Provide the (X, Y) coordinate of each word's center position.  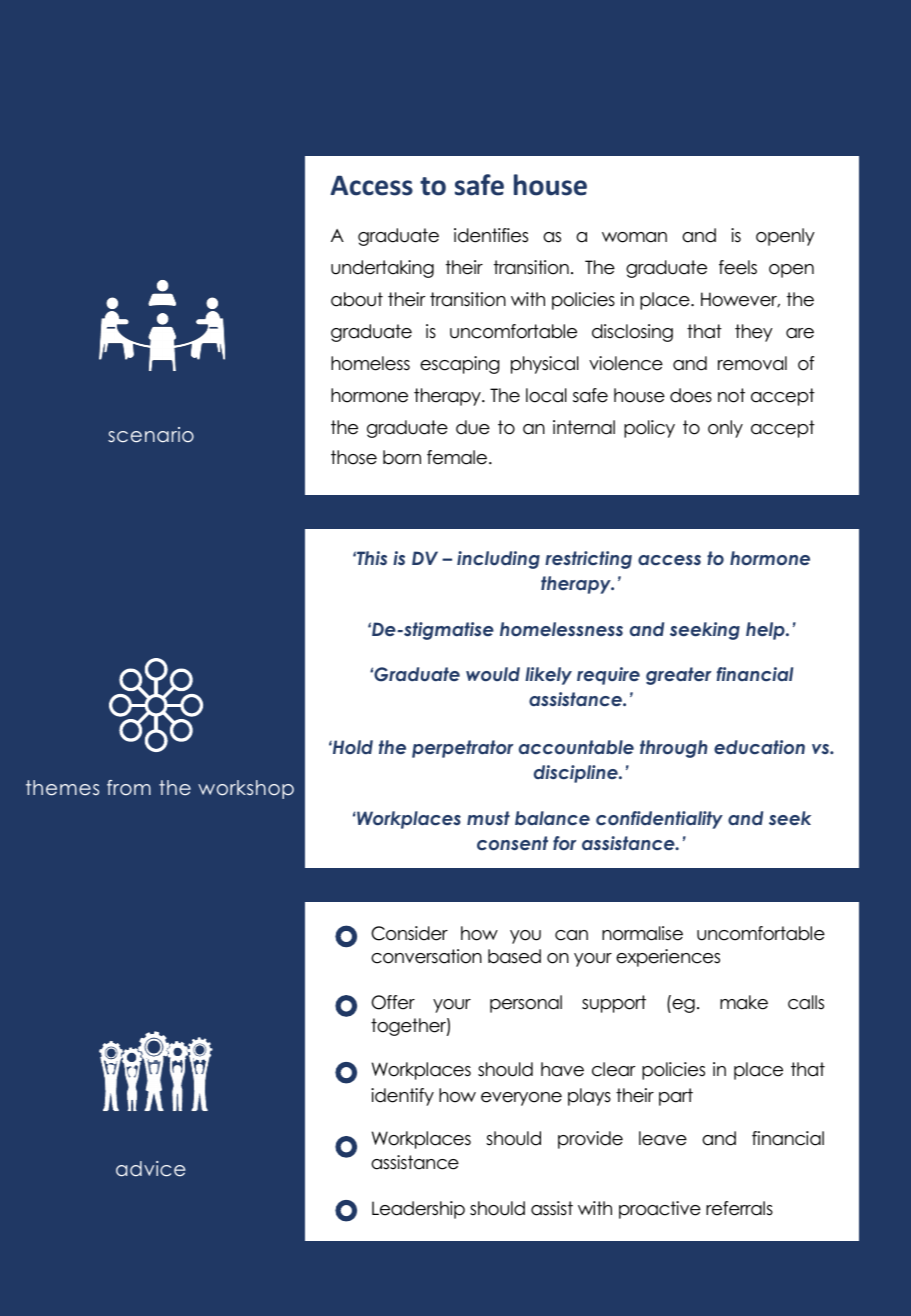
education (759, 747)
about (357, 299)
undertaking (382, 269)
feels (738, 267)
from (129, 787)
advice (150, 1169)
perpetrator (462, 749)
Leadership (418, 1210)
